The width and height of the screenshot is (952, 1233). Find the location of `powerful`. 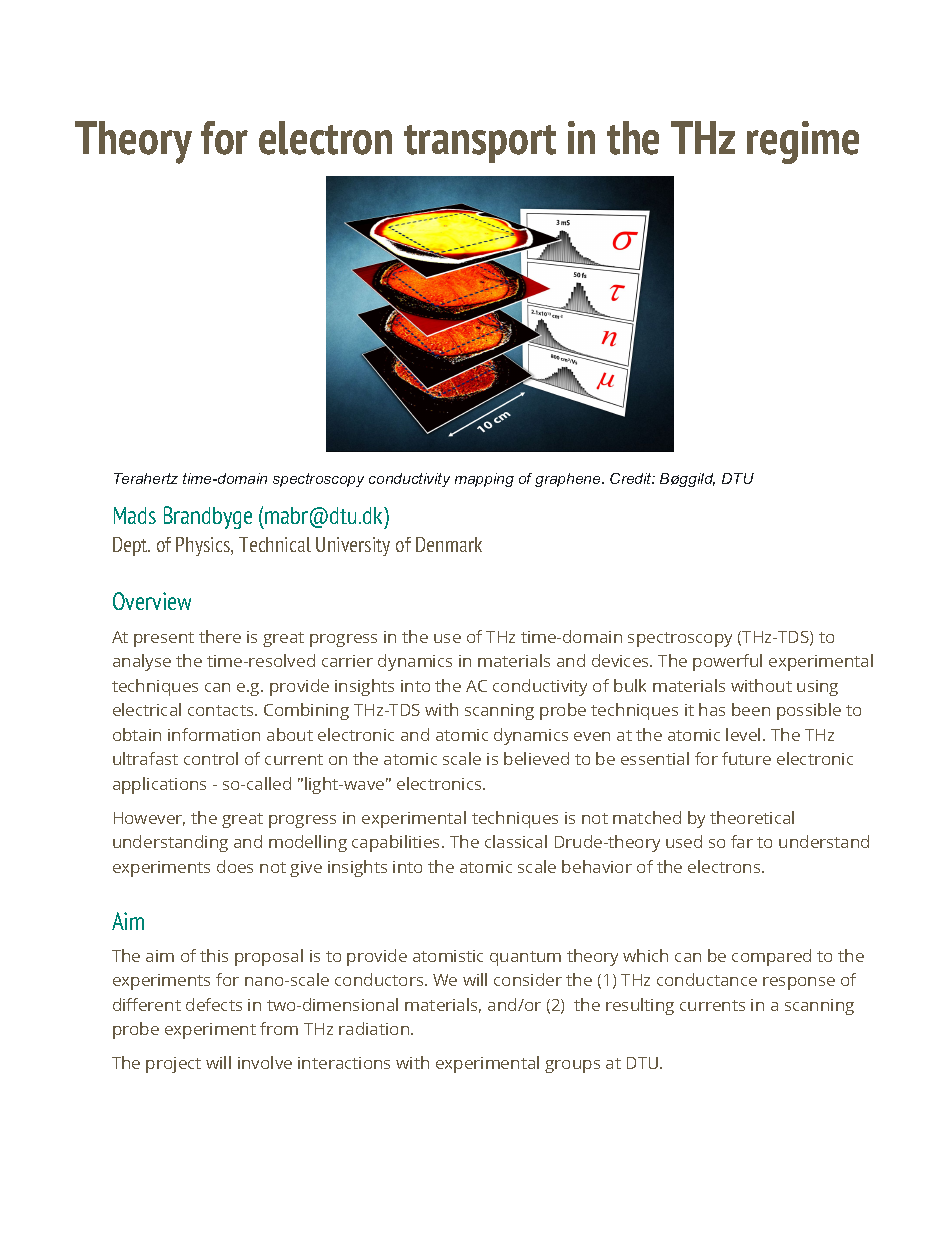

powerful is located at coordinates (727, 662).
